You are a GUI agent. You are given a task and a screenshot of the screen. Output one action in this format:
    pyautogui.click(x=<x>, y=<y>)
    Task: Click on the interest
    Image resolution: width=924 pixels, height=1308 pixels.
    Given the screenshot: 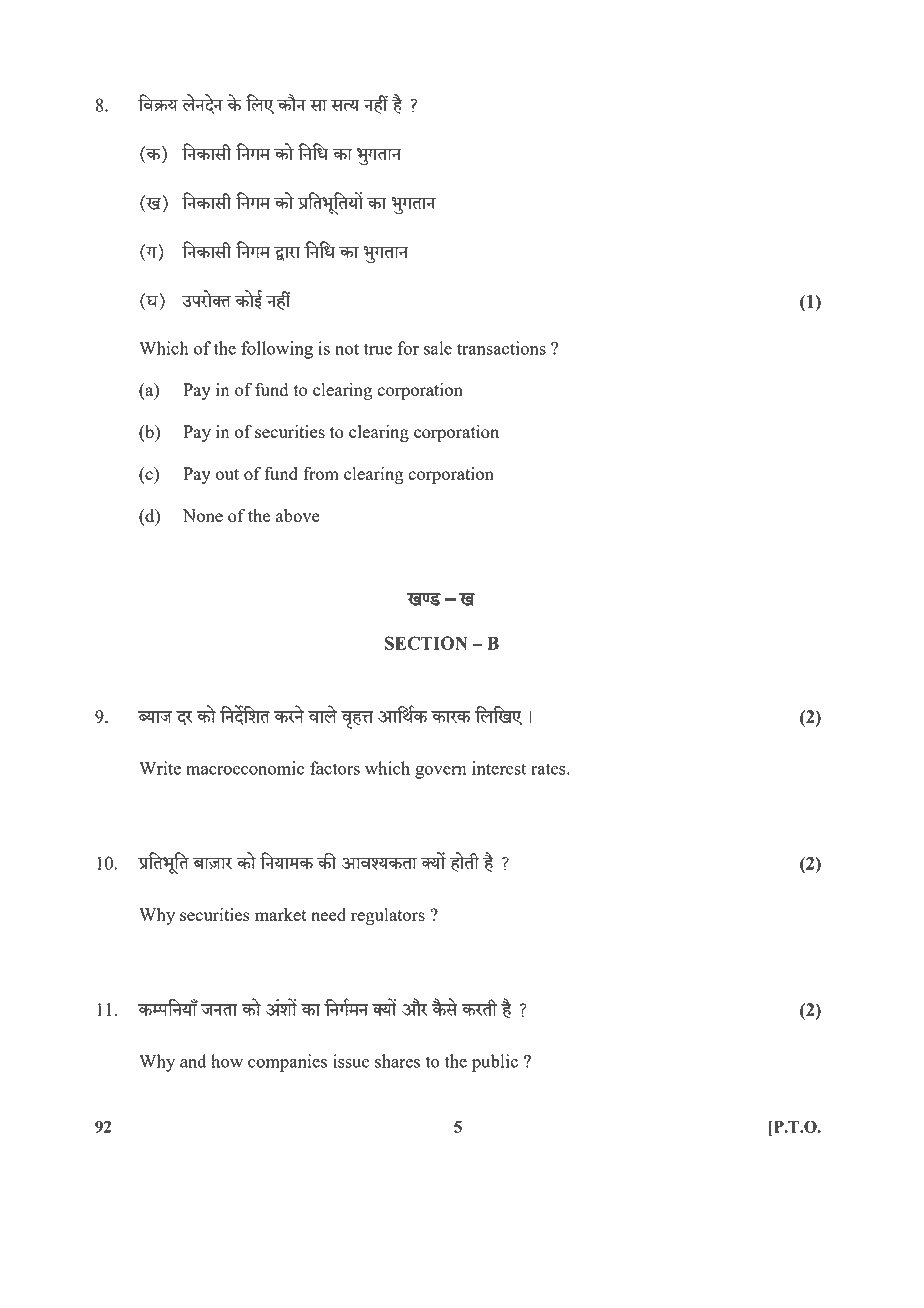 What is the action you would take?
    pyautogui.click(x=499, y=768)
